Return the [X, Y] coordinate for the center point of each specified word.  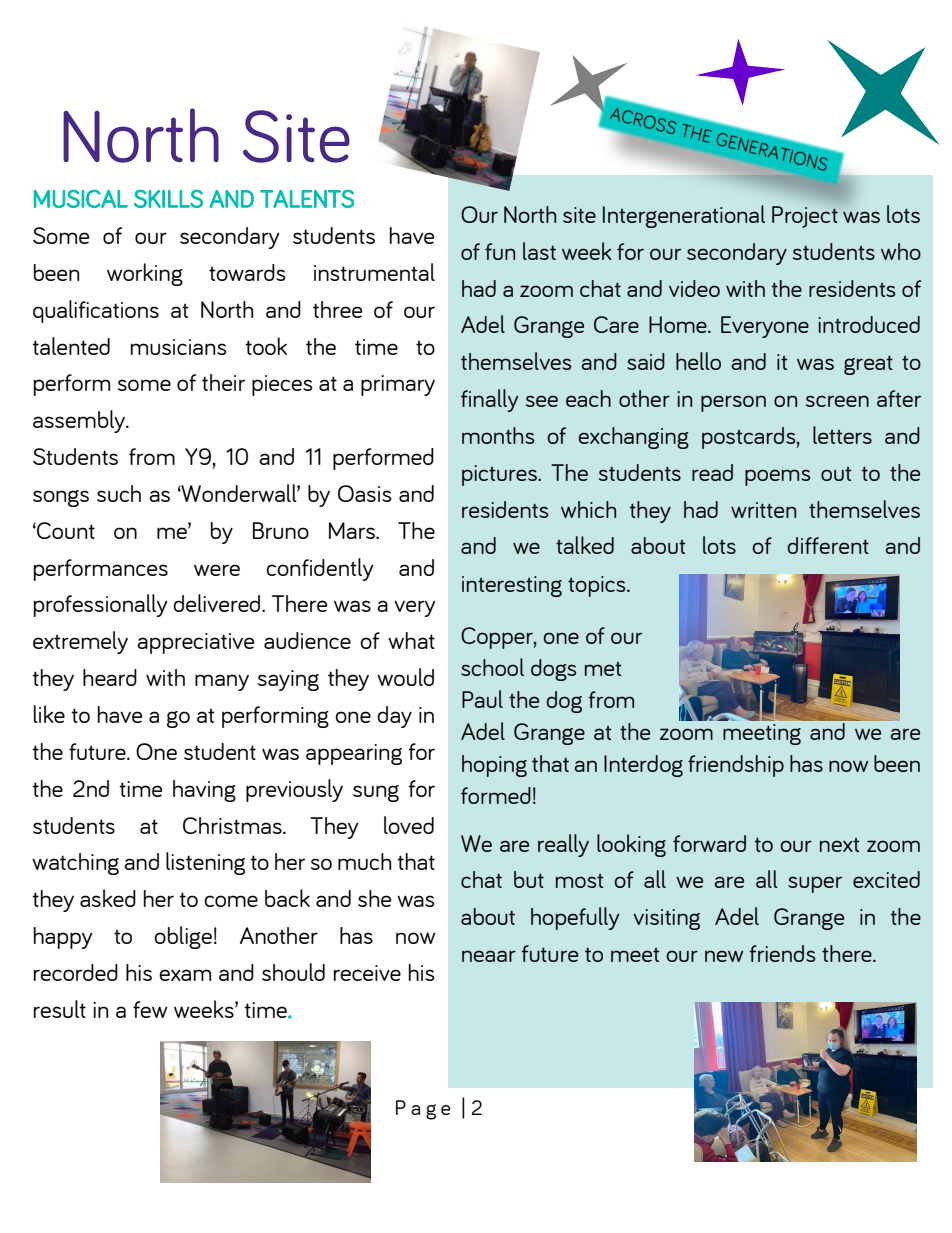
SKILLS [168, 199]
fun [500, 251]
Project [805, 217]
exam [185, 975]
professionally [101, 605]
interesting [512, 586]
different [828, 545]
